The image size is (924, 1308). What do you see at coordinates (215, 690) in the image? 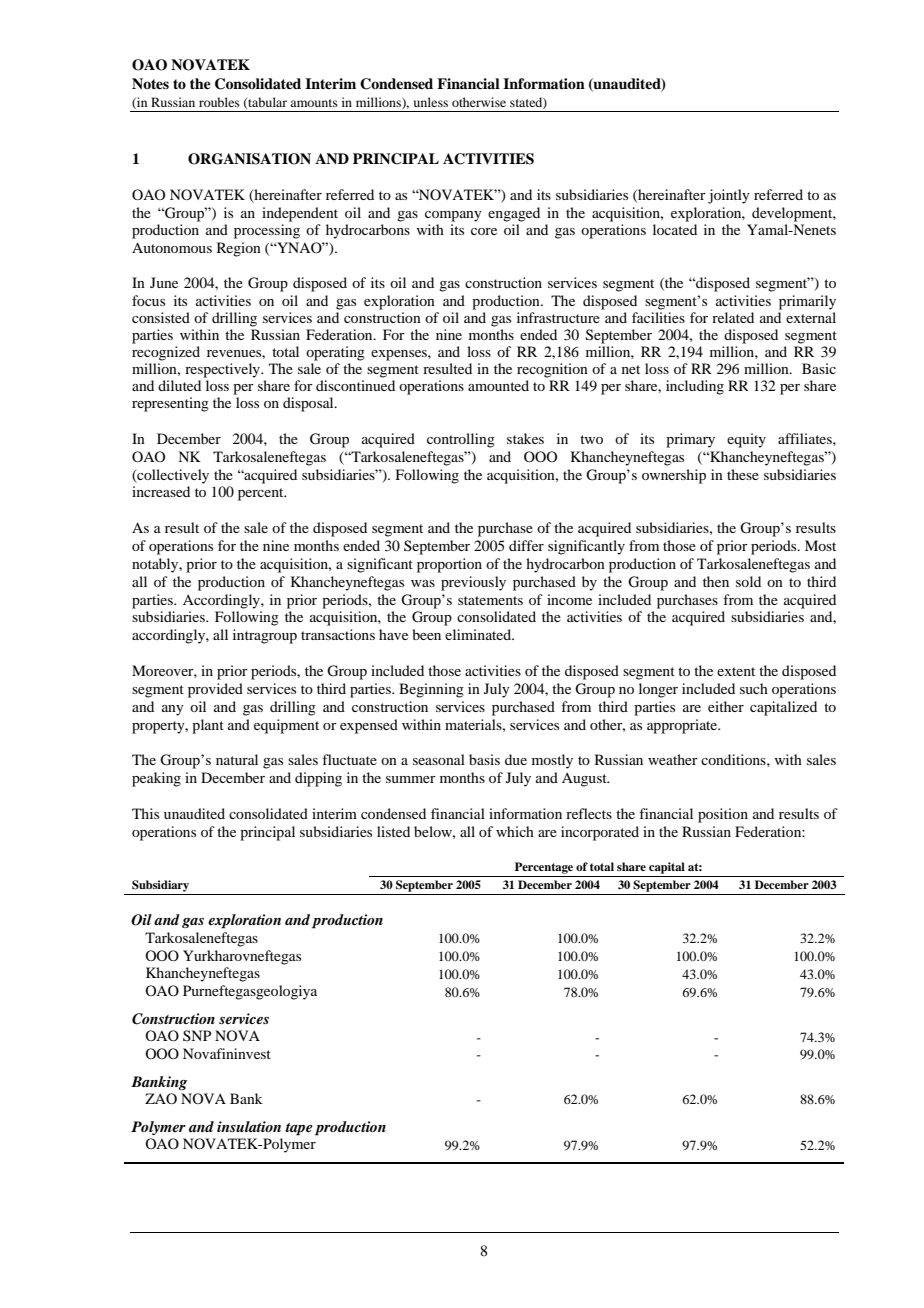
I see `provided` at bounding box center [215, 690].
